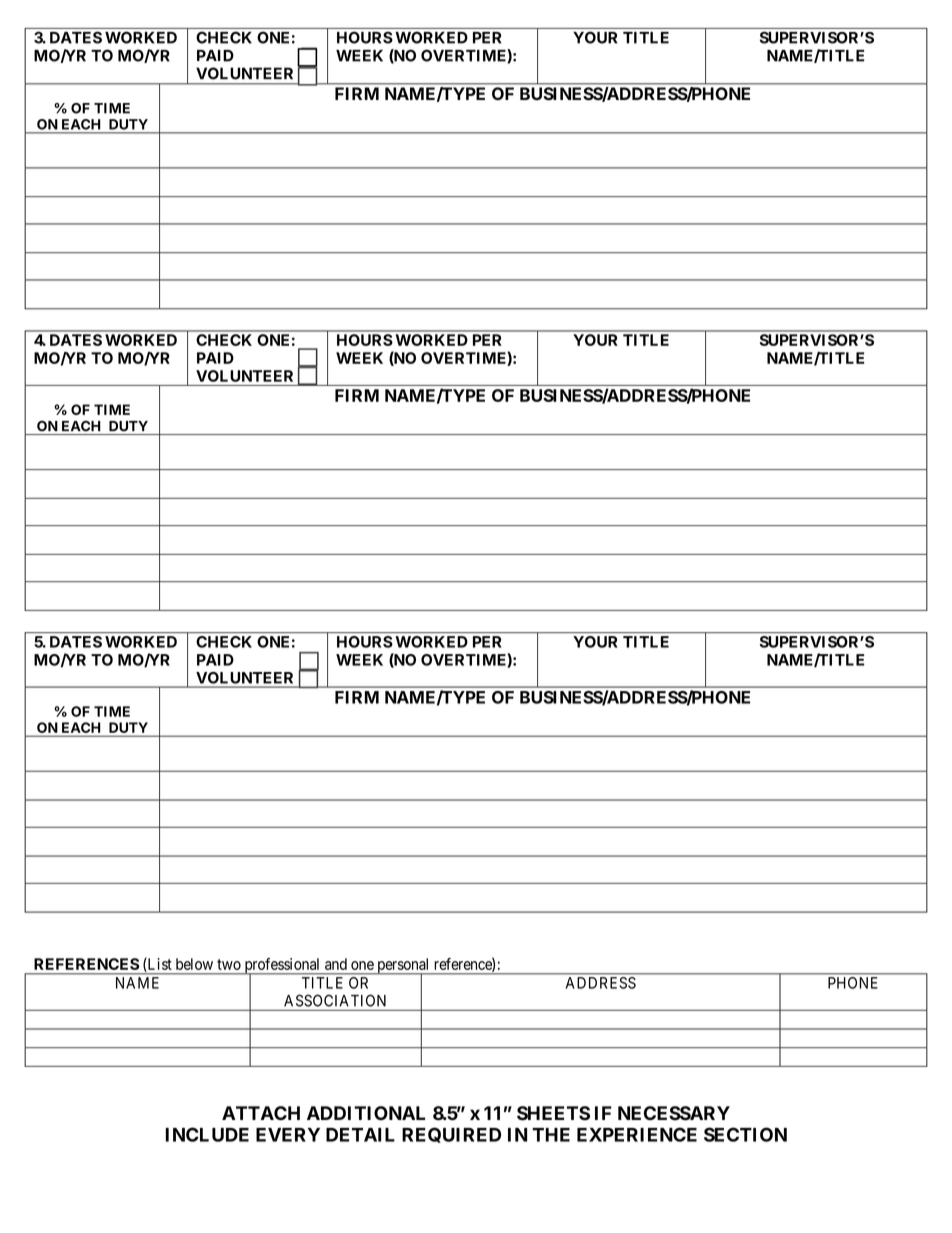  I want to click on two, so click(229, 964).
